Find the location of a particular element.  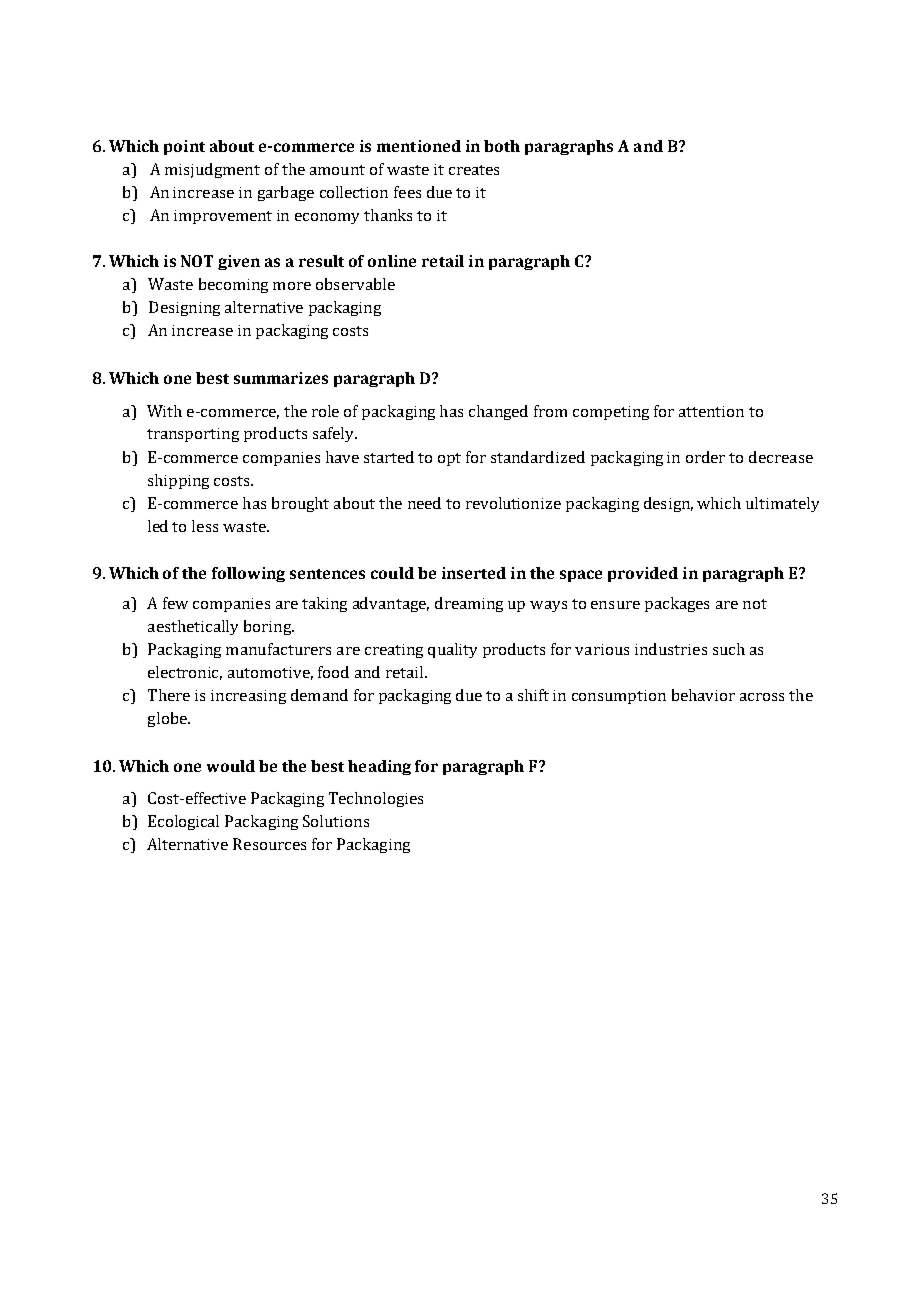

creates is located at coordinates (474, 170).
